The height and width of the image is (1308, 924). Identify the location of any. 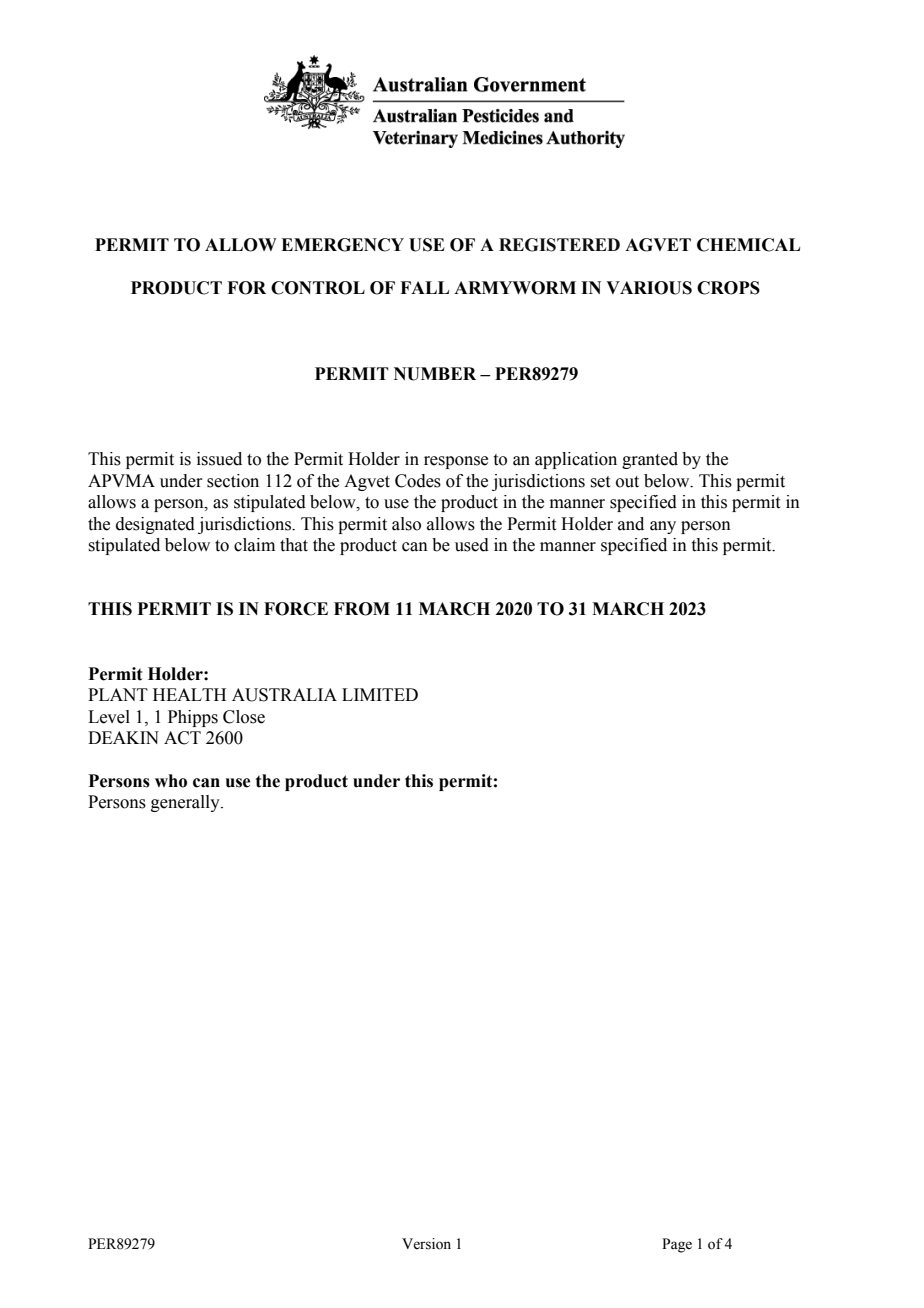
(663, 527).
